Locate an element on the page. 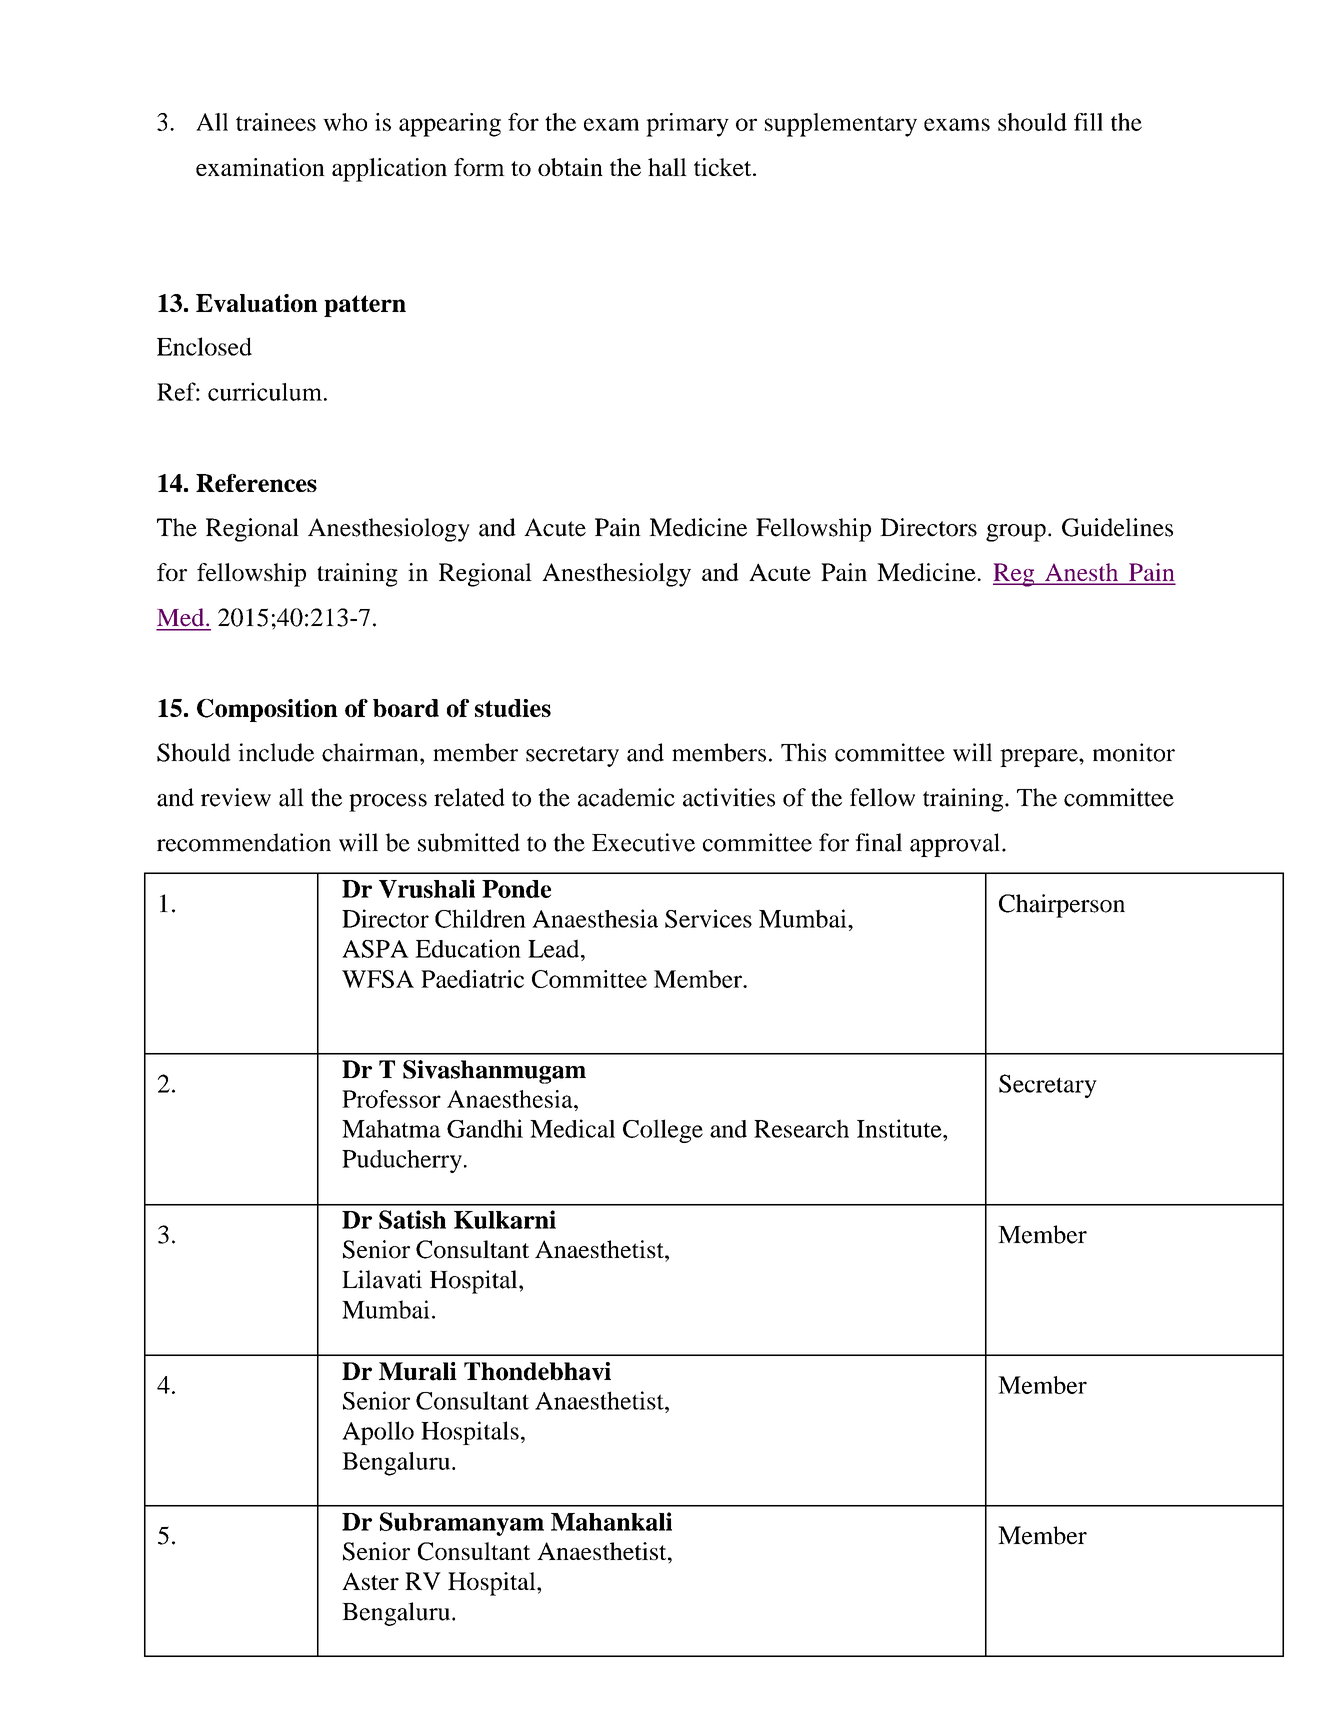  studies is located at coordinates (513, 708).
